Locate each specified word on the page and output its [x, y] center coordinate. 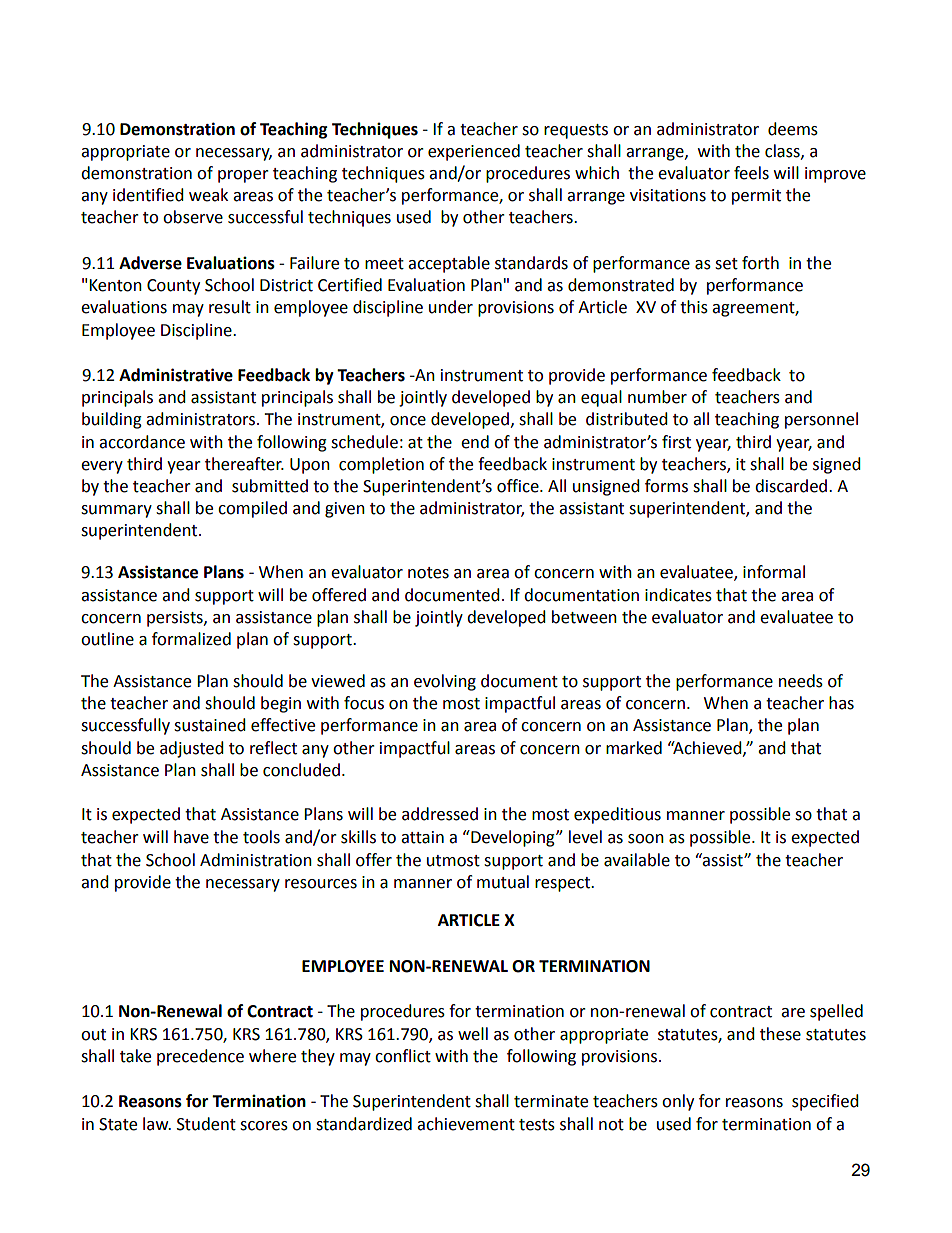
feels [751, 173]
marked [634, 748]
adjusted [192, 749]
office [519, 486]
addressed [440, 814]
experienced [474, 152]
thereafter [244, 464]
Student [206, 1124]
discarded [792, 486]
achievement [466, 1124]
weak [208, 195]
